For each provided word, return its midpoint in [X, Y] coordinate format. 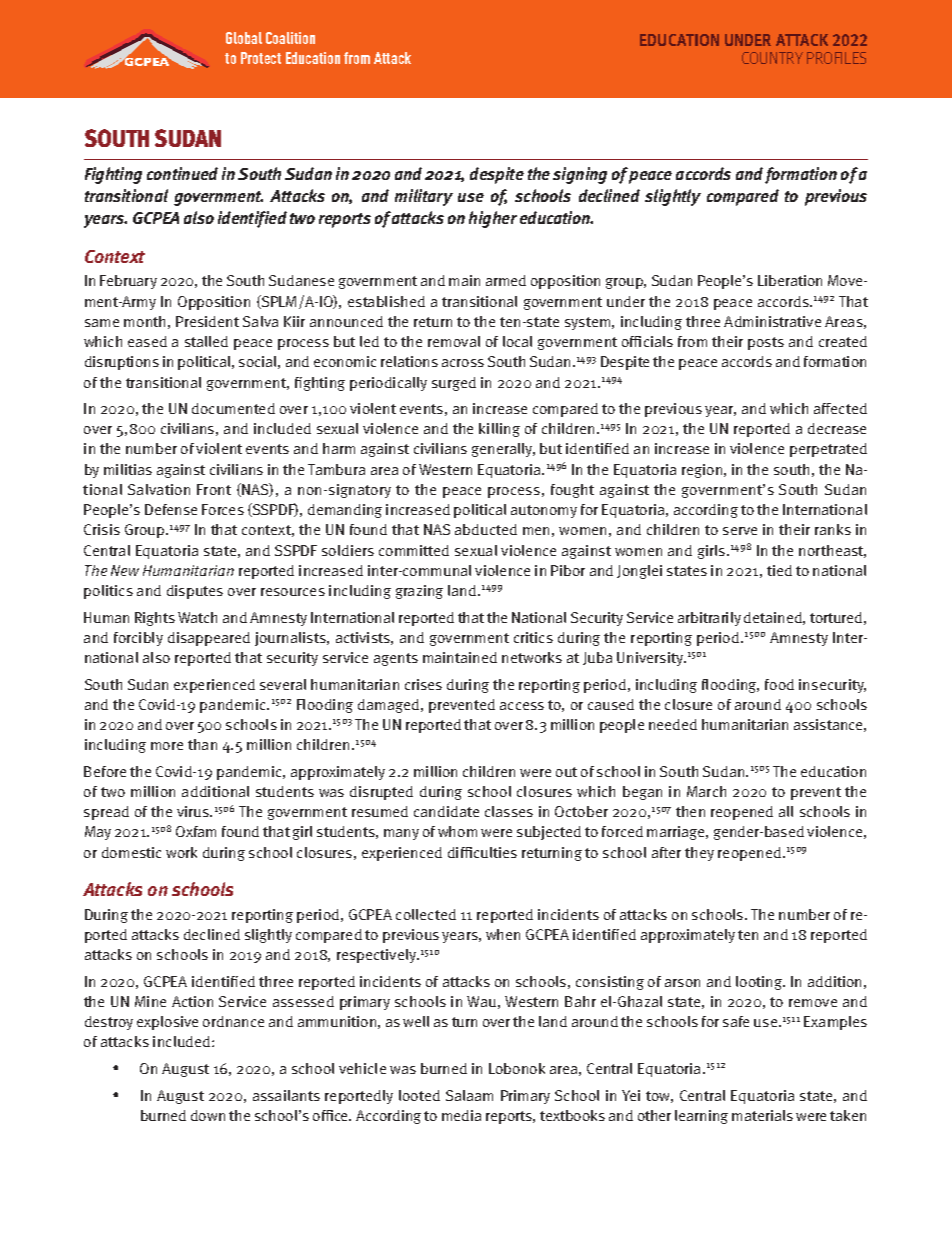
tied [779, 570]
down [208, 1115]
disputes [195, 592]
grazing [419, 592]
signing [580, 175]
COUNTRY [772, 58]
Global [244, 38]
